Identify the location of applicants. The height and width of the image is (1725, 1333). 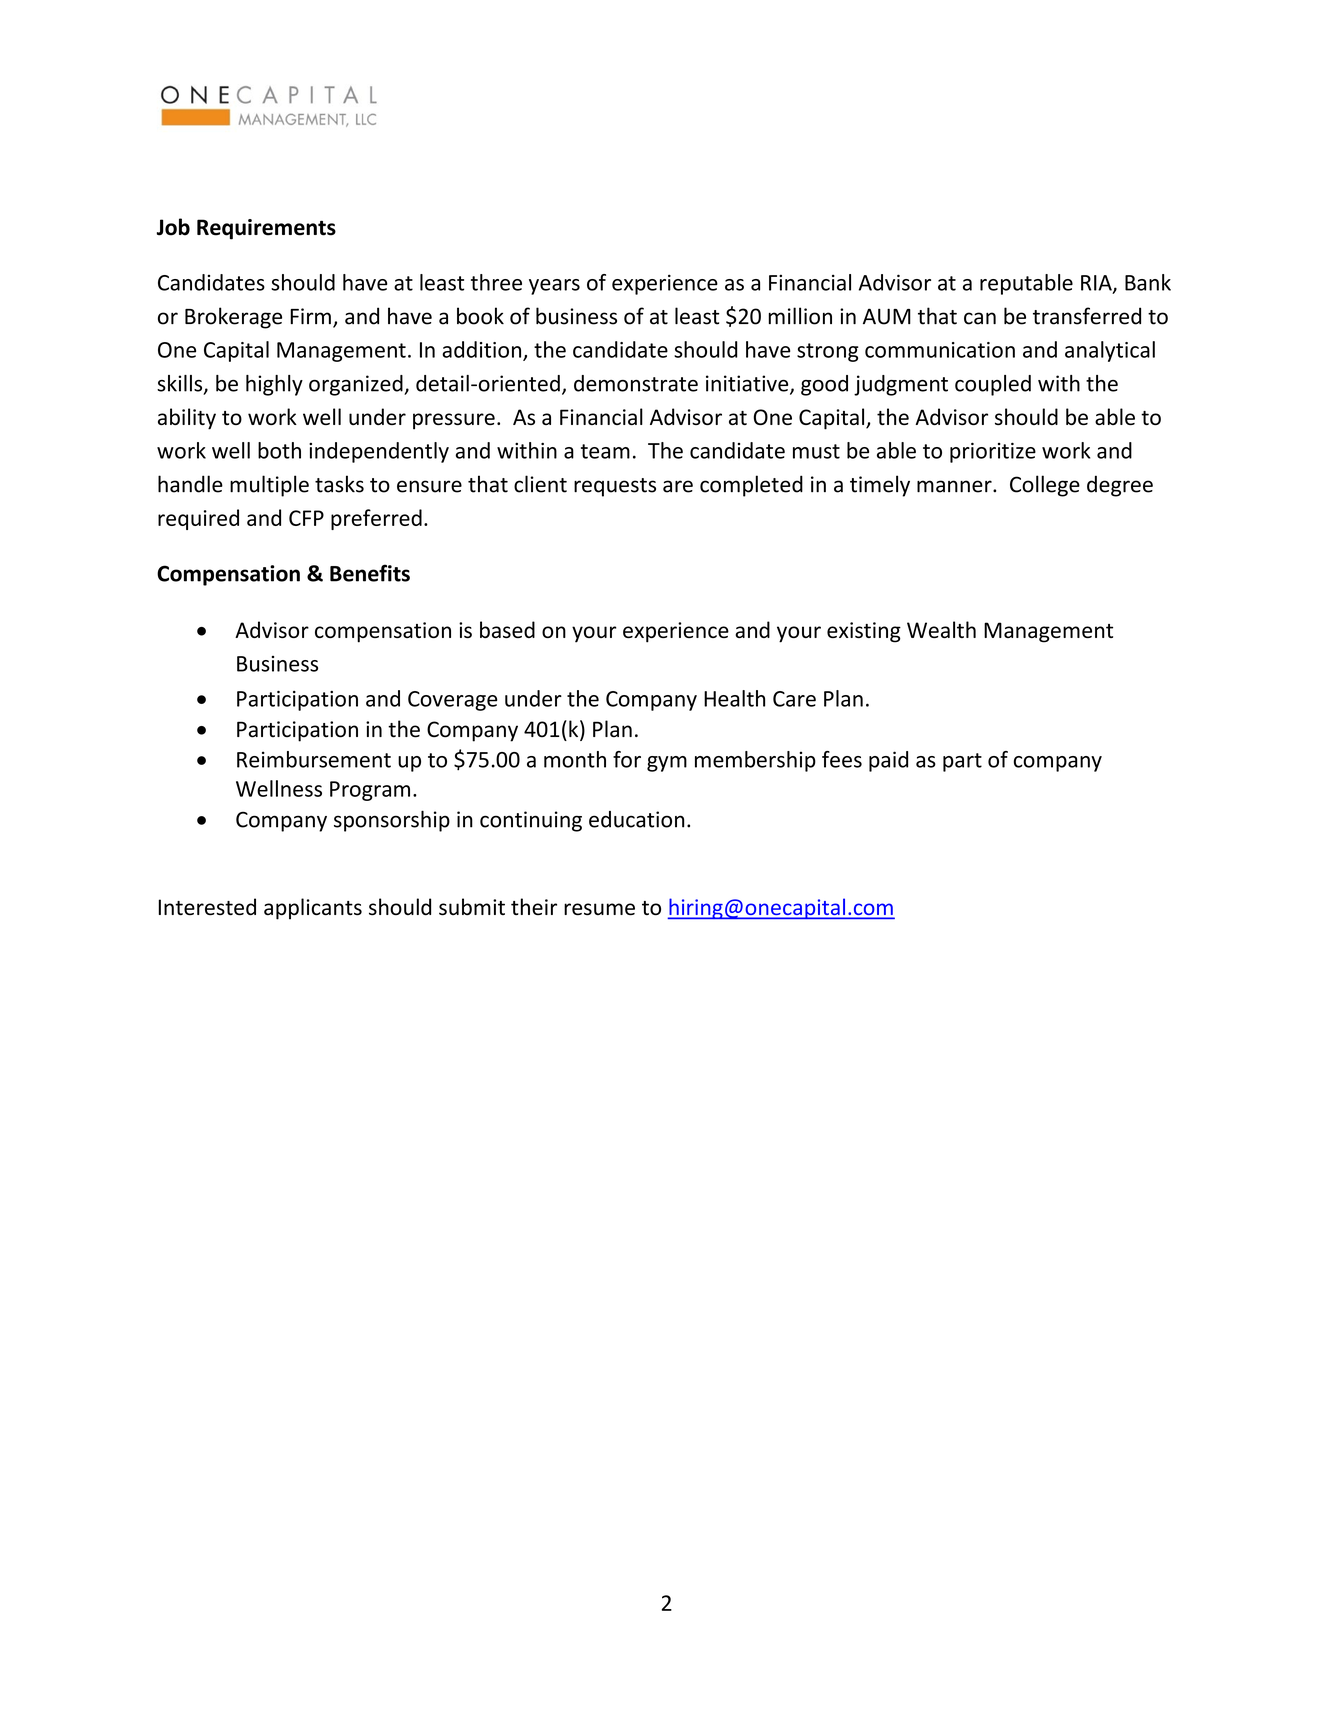
(313, 909).
